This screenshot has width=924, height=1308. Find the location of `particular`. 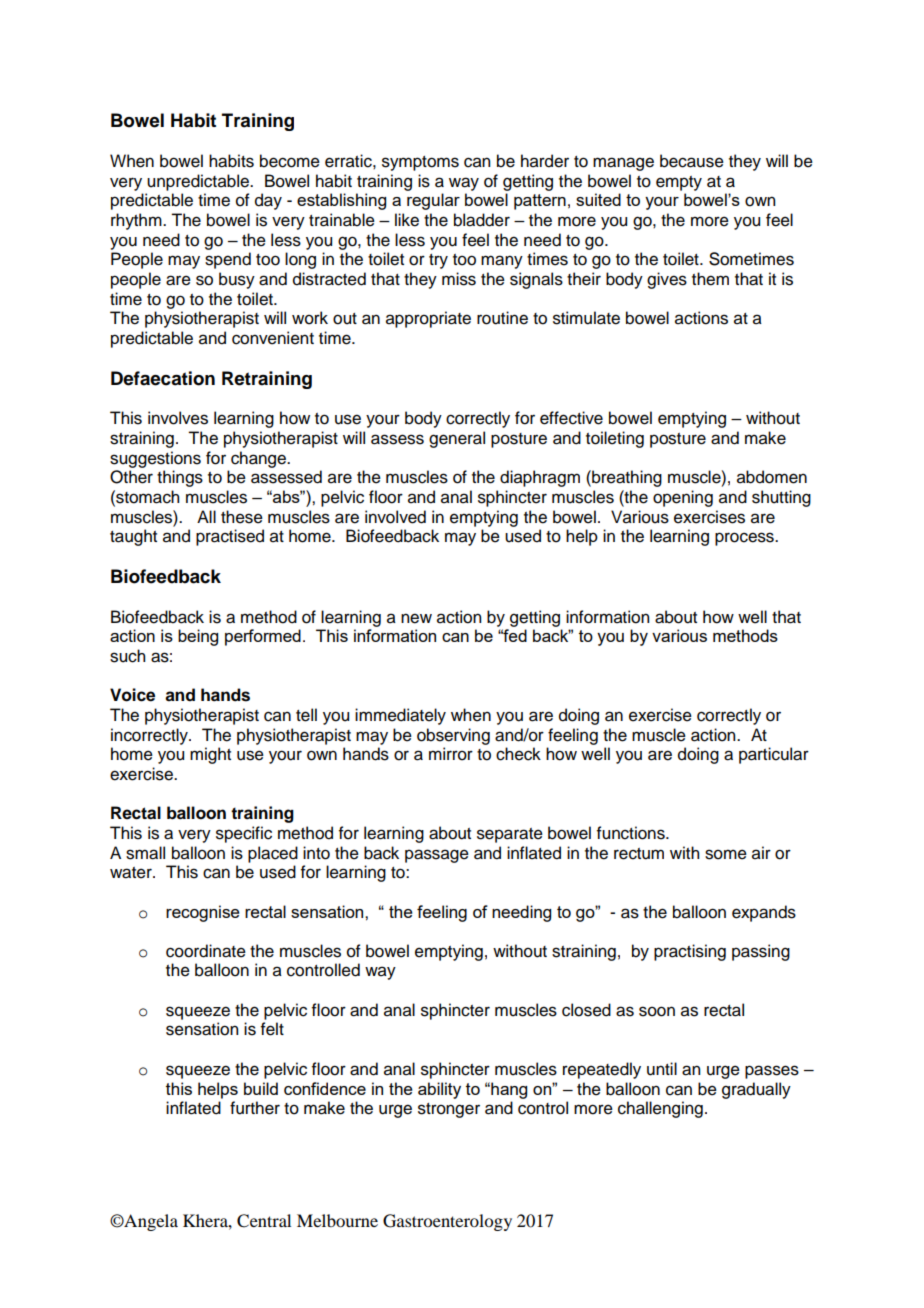

particular is located at coordinates (774, 755).
